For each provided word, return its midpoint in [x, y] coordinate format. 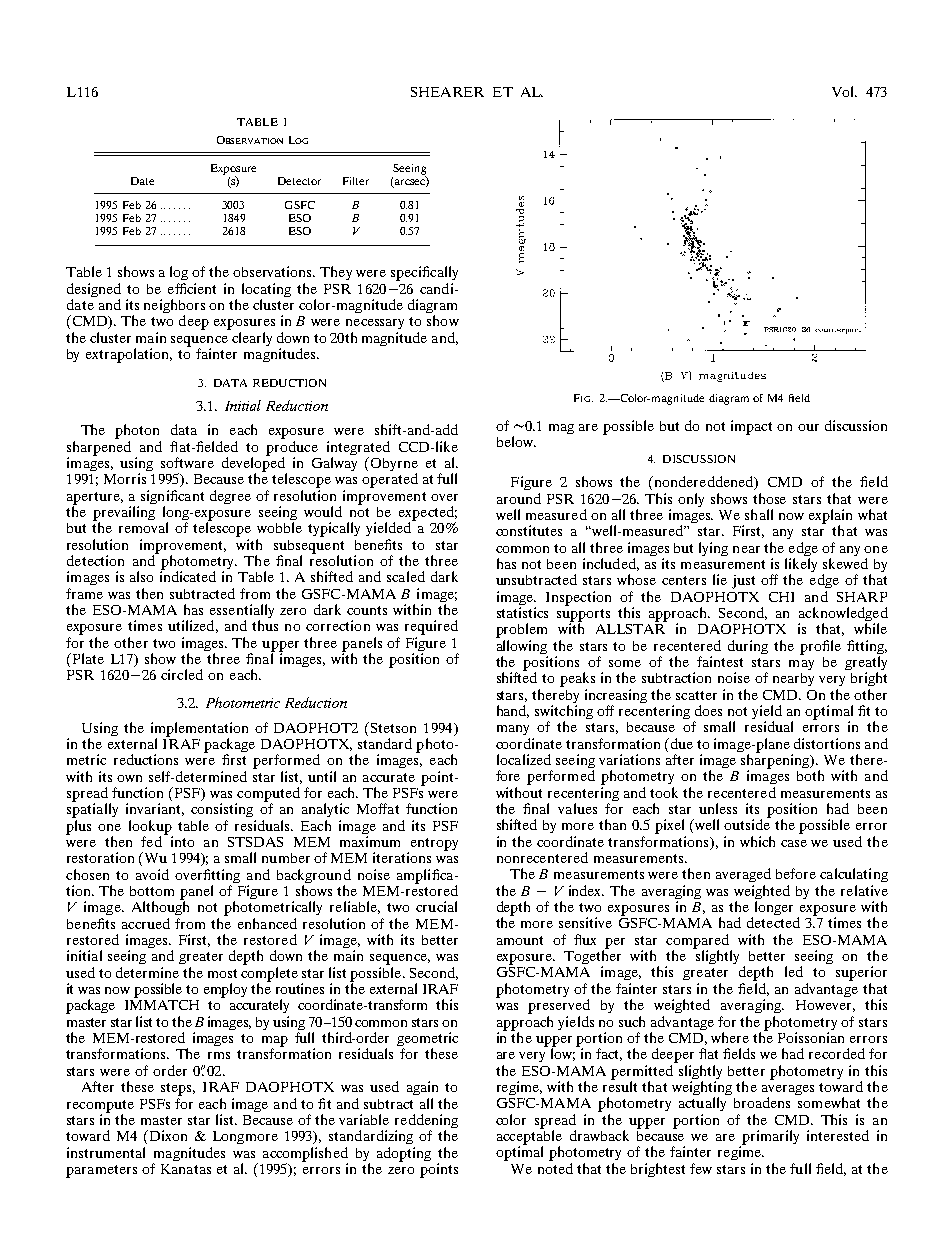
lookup [151, 828]
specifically [424, 273]
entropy [433, 845]
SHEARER [447, 92]
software [187, 462]
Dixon [167, 1135]
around [519, 498]
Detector [299, 181]
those [769, 498]
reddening [426, 1122]
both [810, 775]
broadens [762, 1102]
